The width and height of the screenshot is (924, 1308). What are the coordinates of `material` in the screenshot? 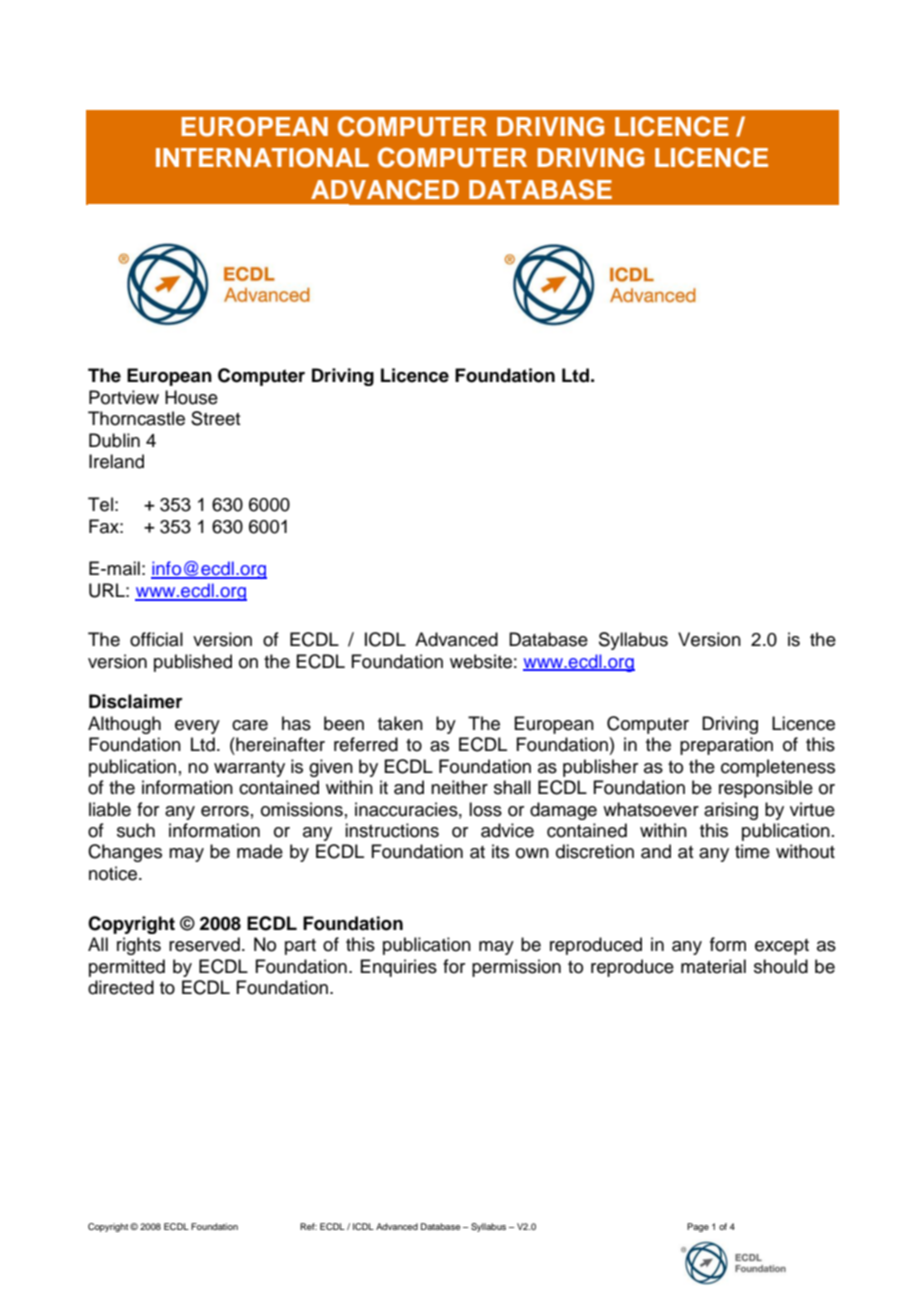 It's located at (713, 966).
